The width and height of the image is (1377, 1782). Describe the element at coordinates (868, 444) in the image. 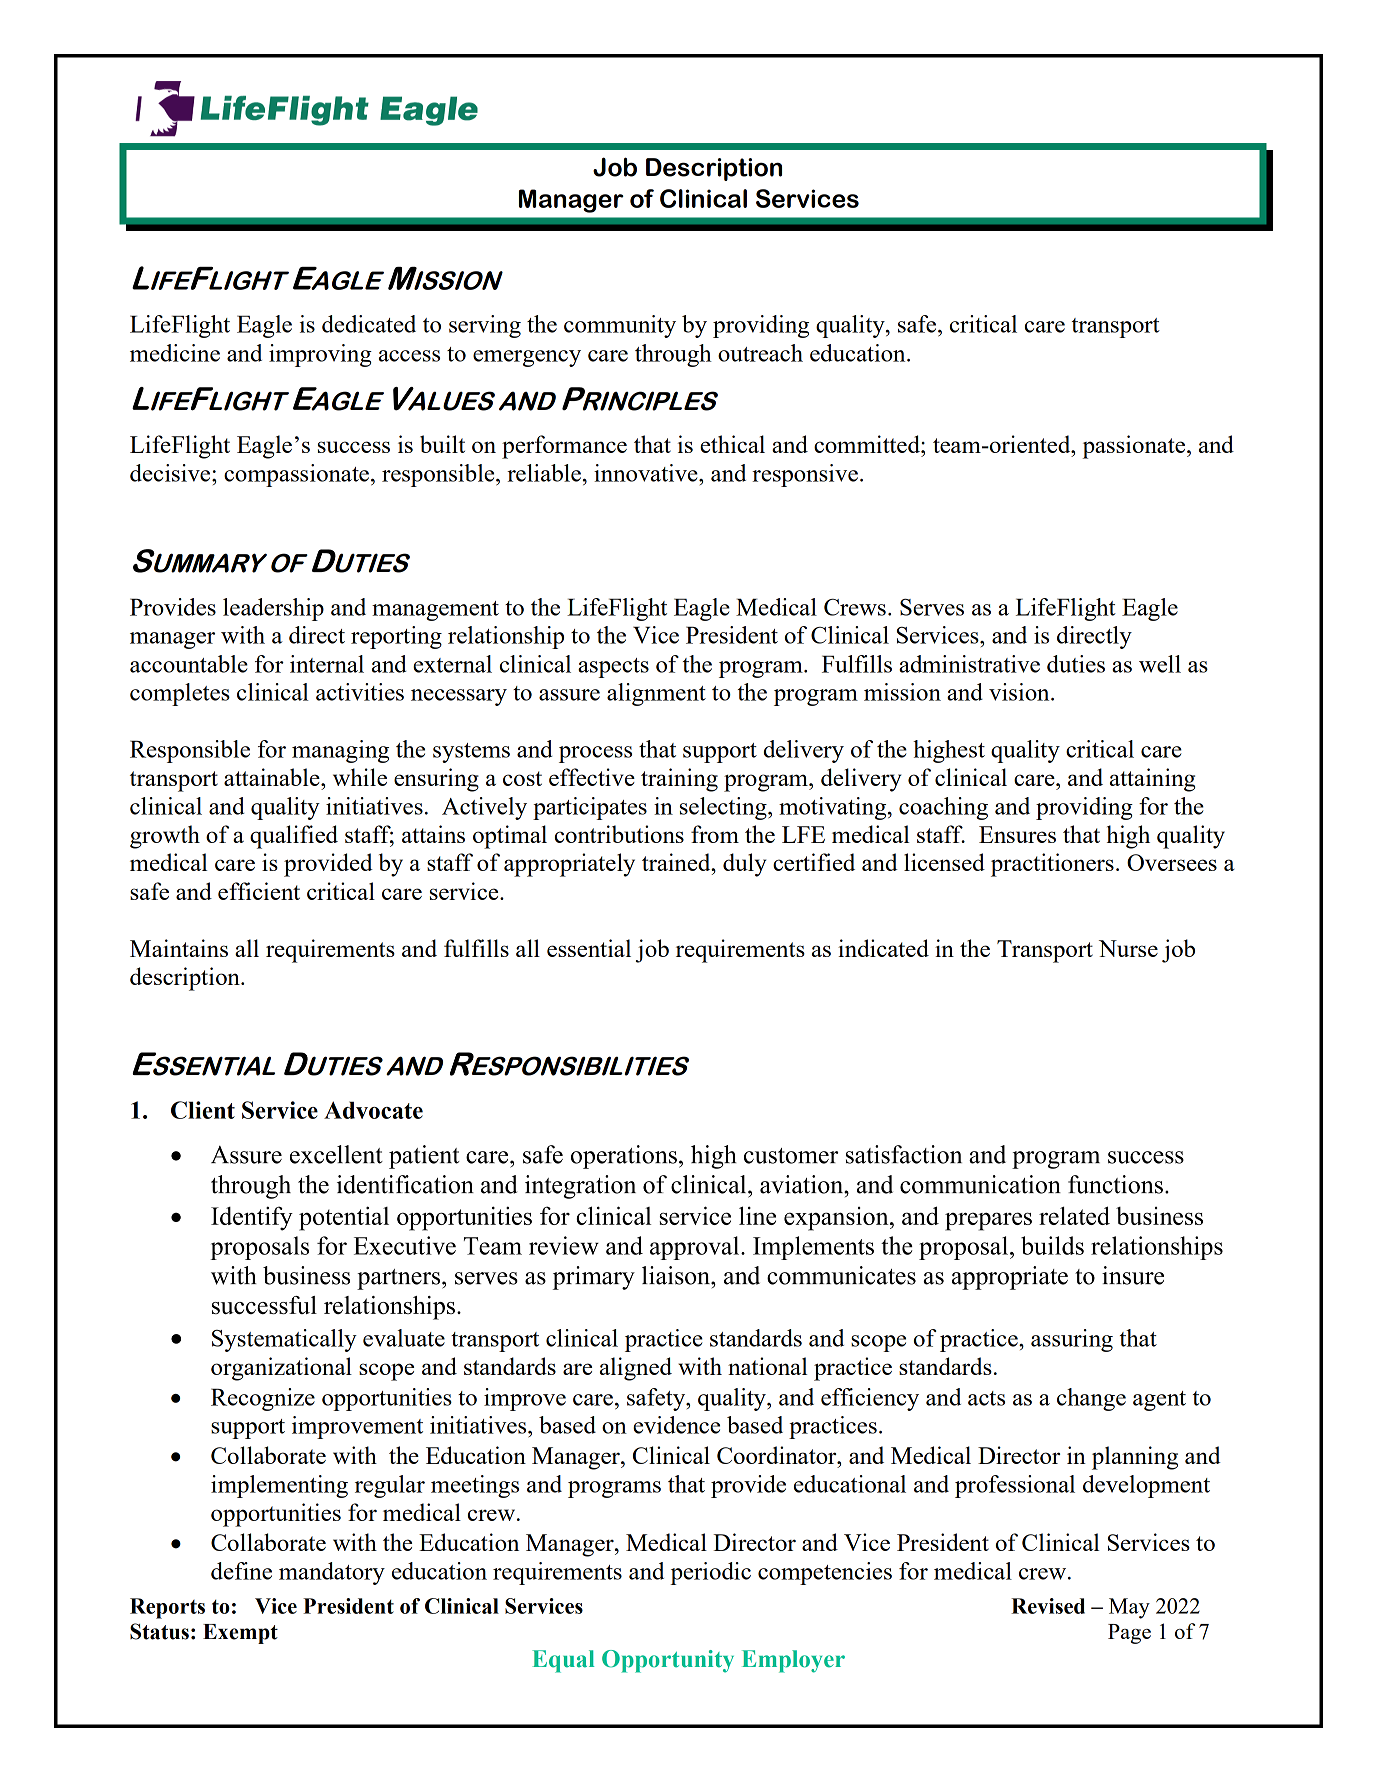

I see `committed` at that location.
